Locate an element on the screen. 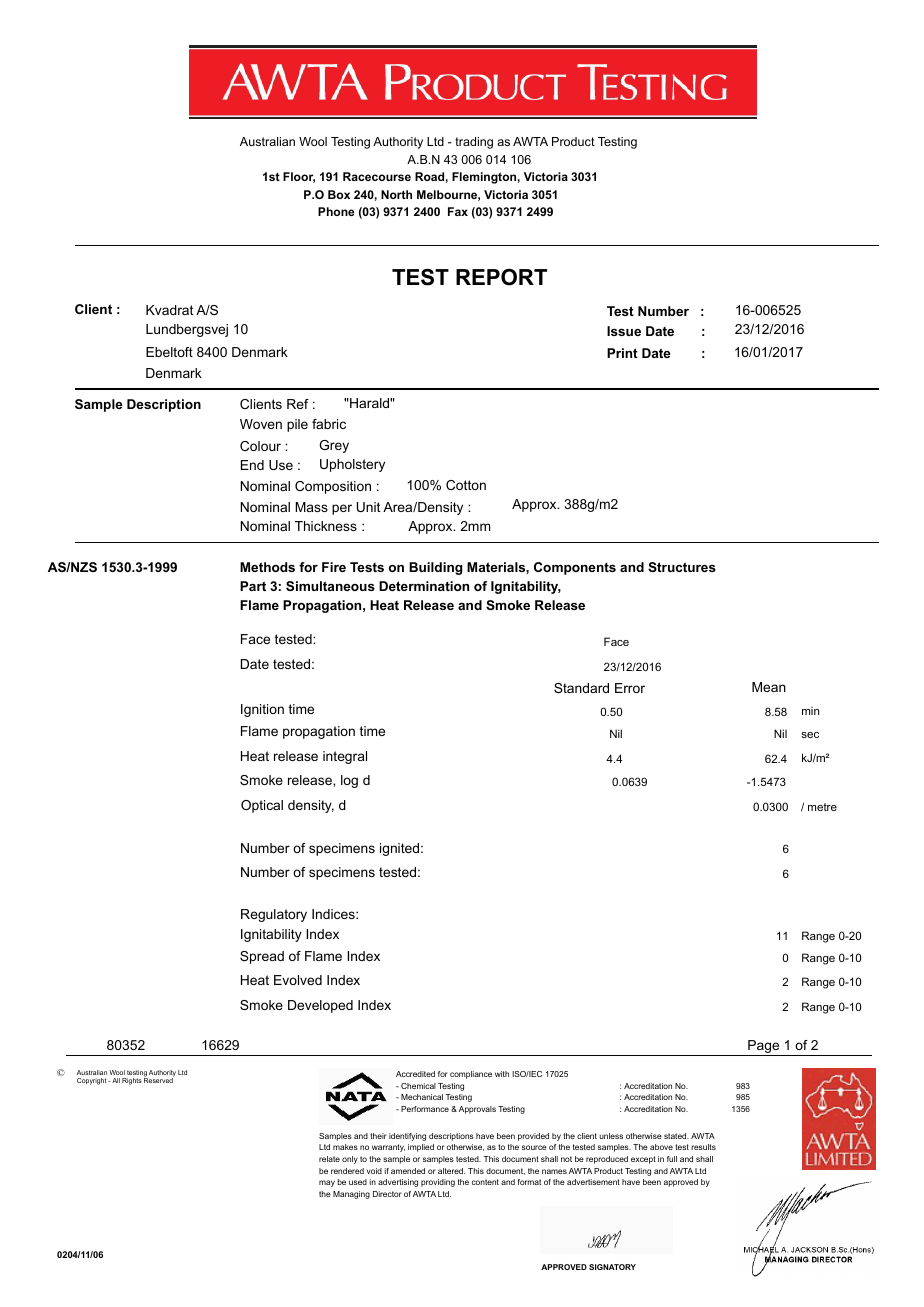 The width and height of the screenshot is (924, 1307). Issue is located at coordinates (624, 331).
